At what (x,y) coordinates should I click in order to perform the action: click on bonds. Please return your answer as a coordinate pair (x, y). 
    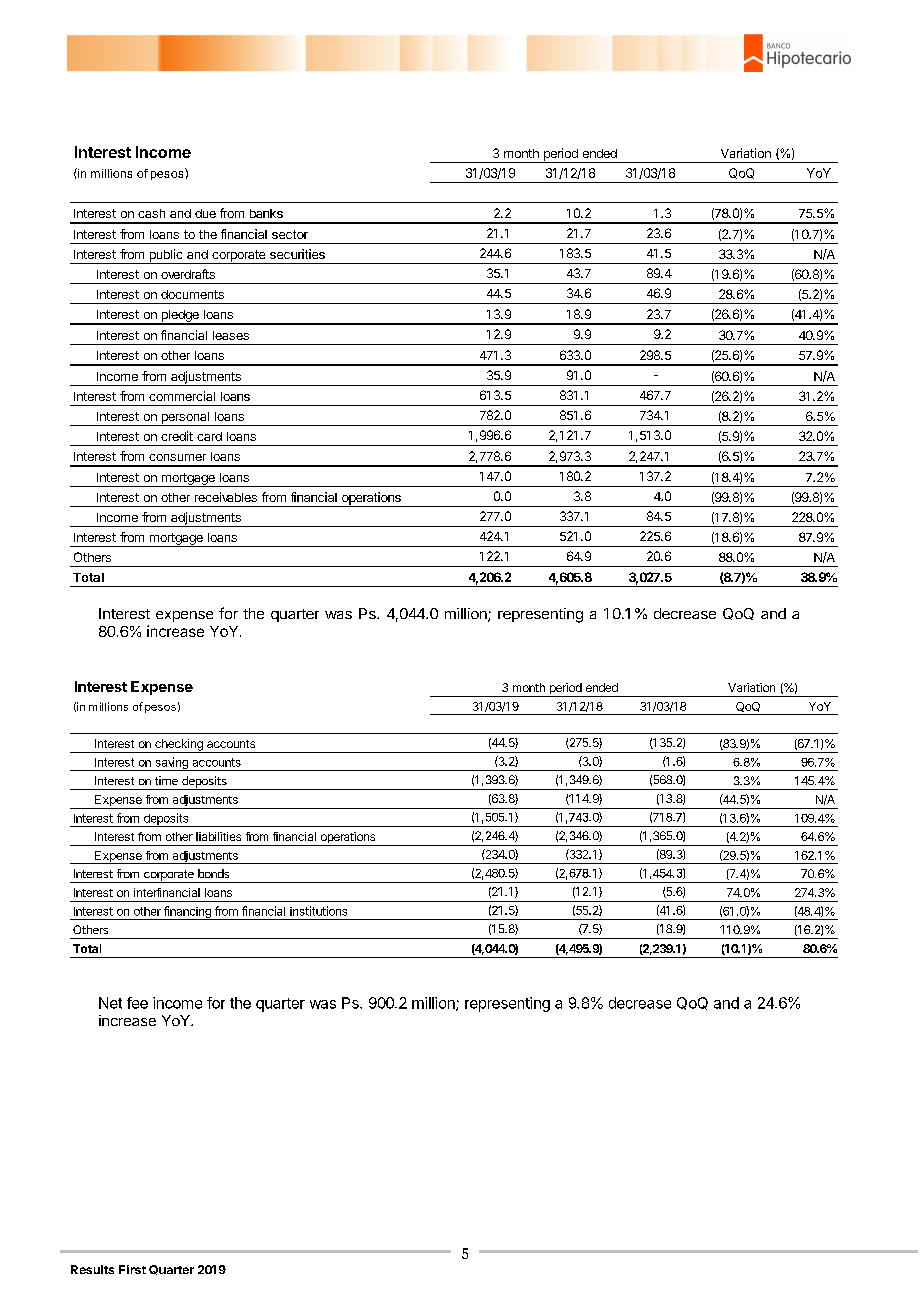
    Looking at the image, I should click on (213, 873).
